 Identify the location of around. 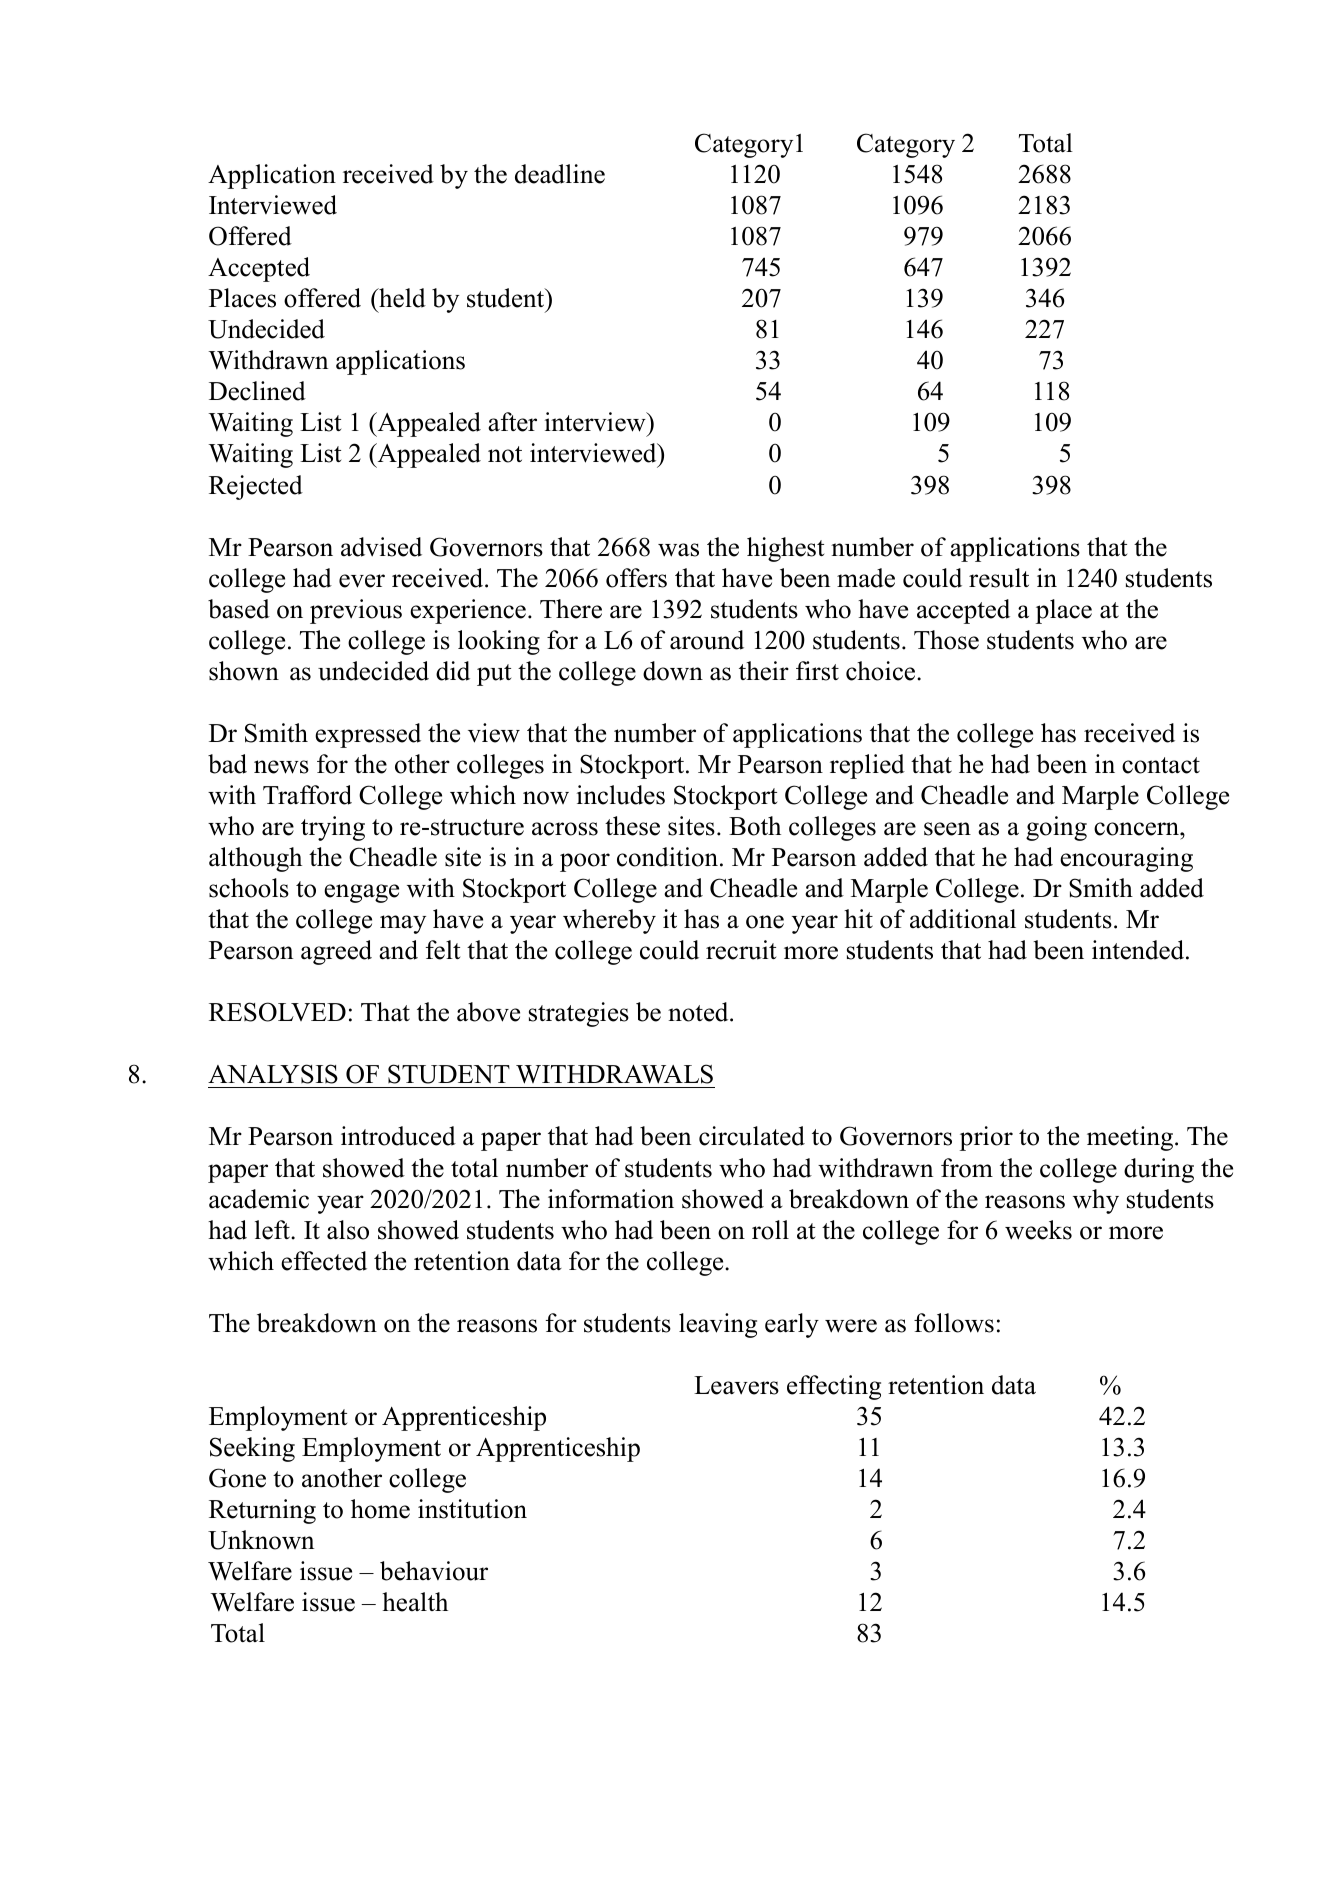
(707, 640).
